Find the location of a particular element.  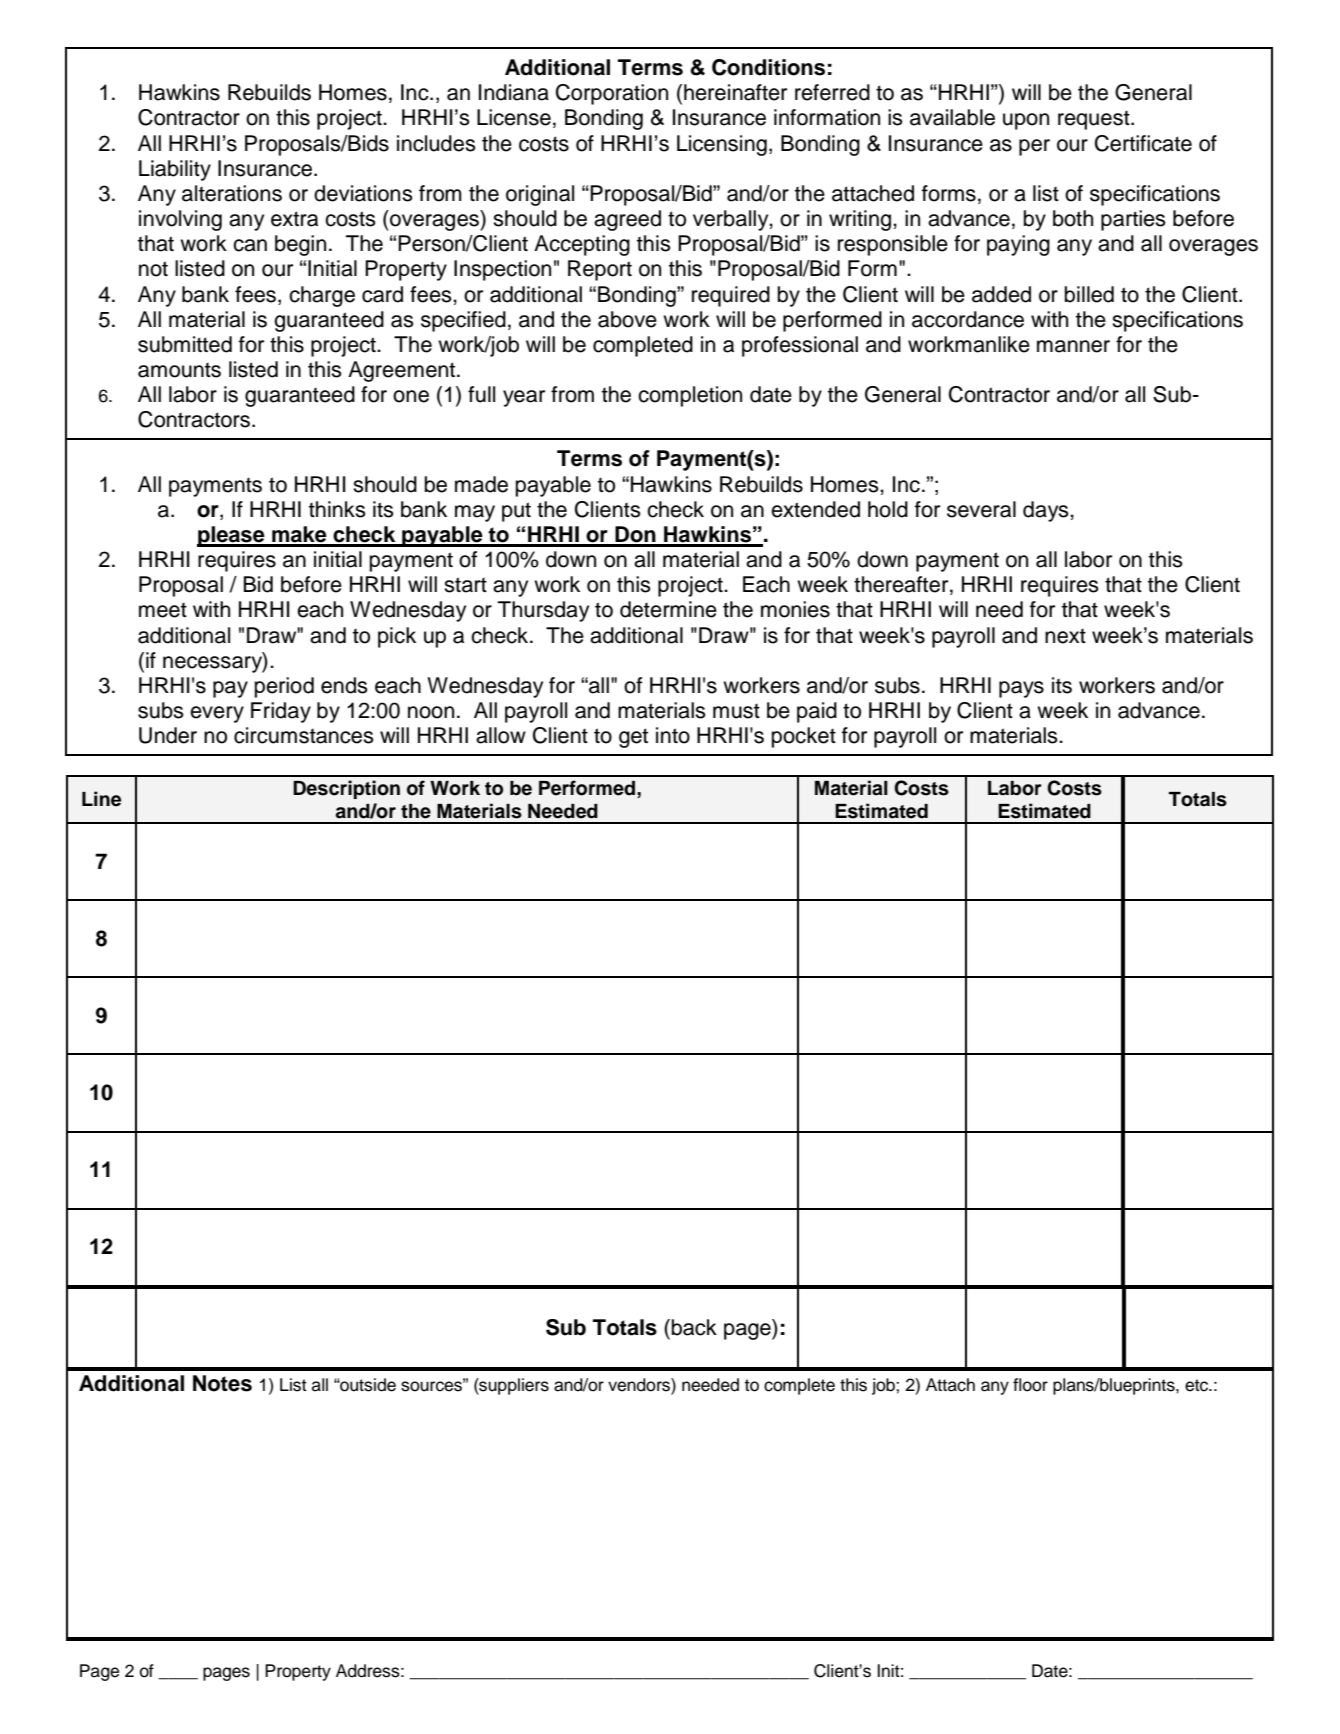

Corporation is located at coordinates (612, 94).
